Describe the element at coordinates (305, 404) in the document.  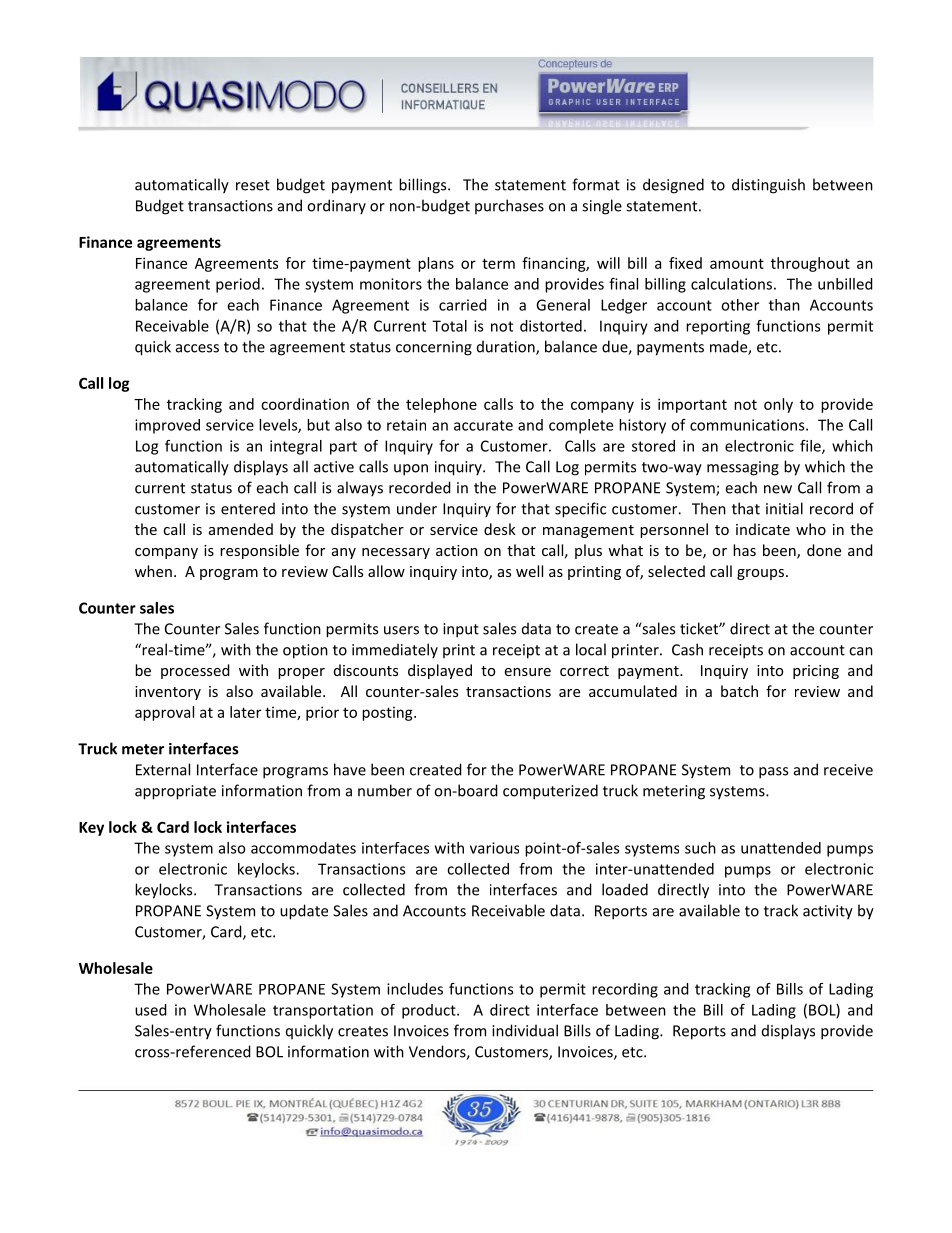
I see `coordination` at that location.
